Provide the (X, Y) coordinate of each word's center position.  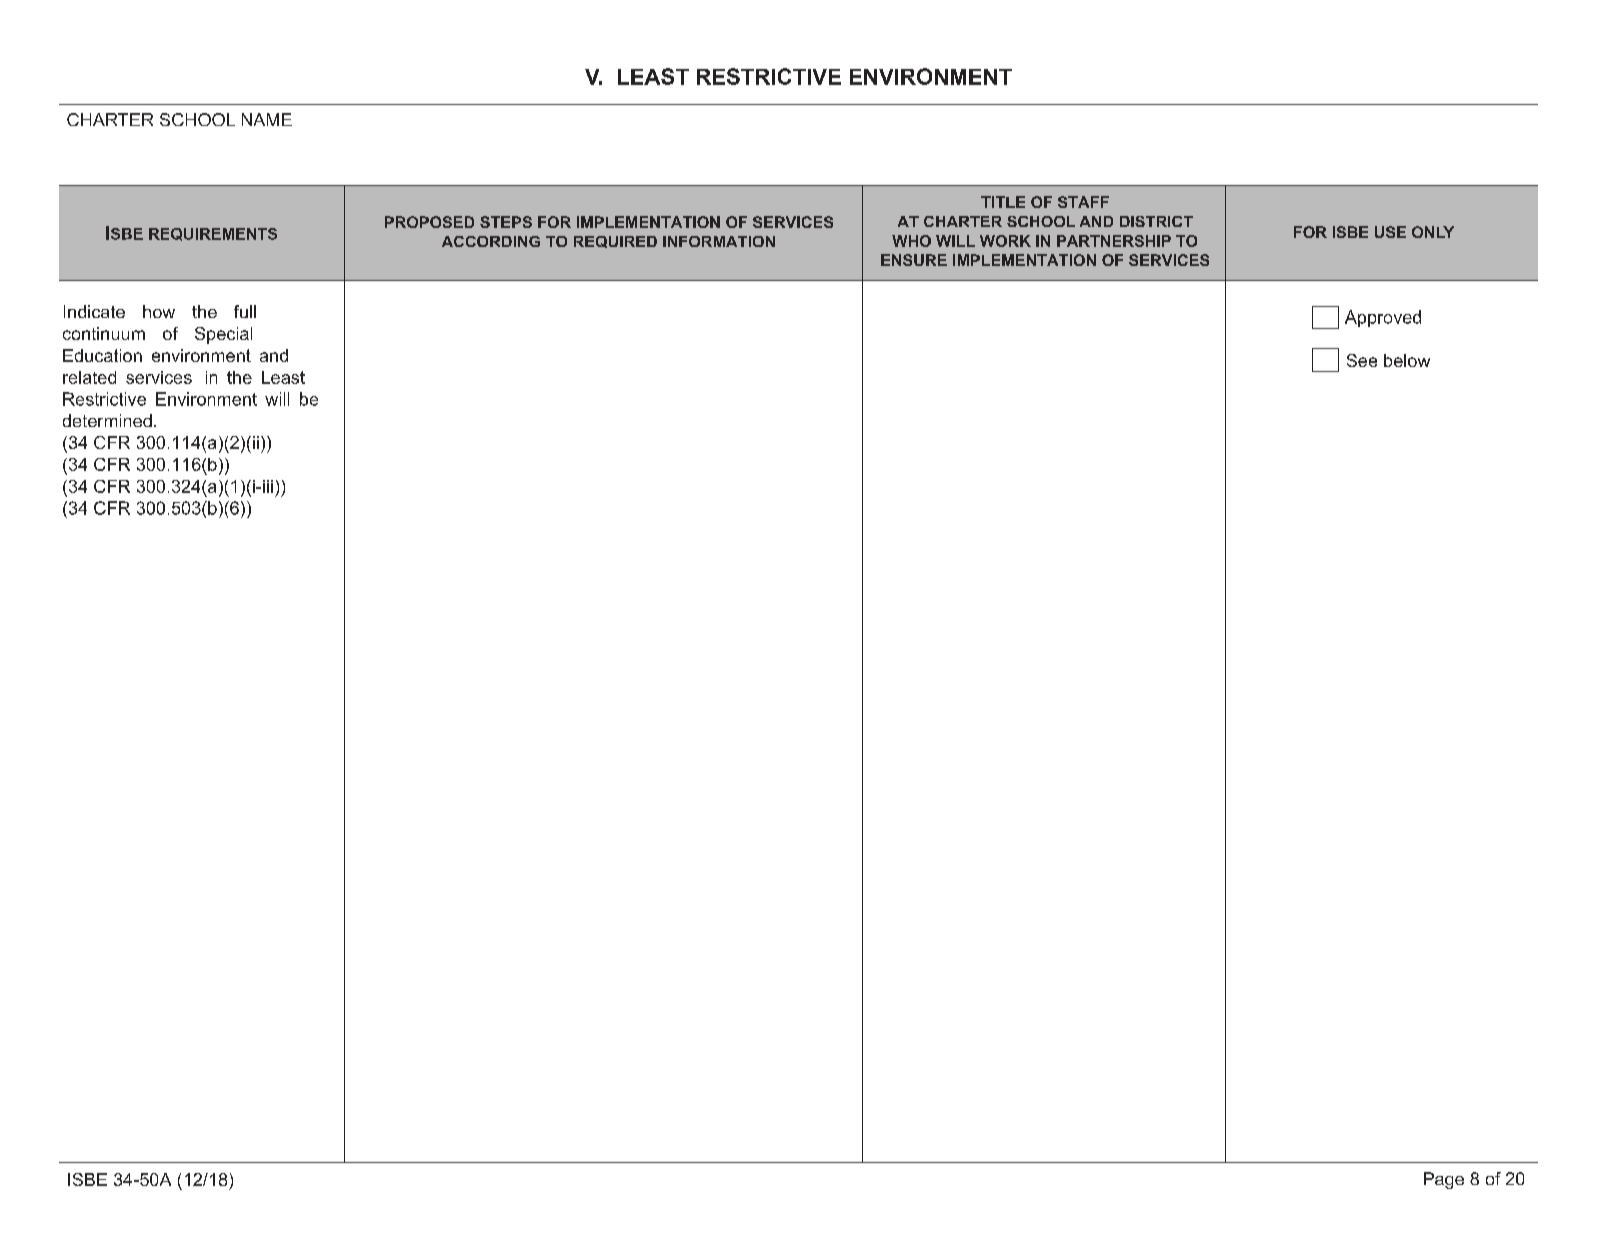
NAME (267, 119)
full (245, 311)
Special (223, 335)
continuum (104, 333)
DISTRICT (1156, 221)
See (1362, 360)
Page (1444, 1180)
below (1407, 360)
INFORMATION (719, 241)
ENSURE (914, 260)
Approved (1383, 318)
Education (102, 355)
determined (107, 420)
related (89, 377)
